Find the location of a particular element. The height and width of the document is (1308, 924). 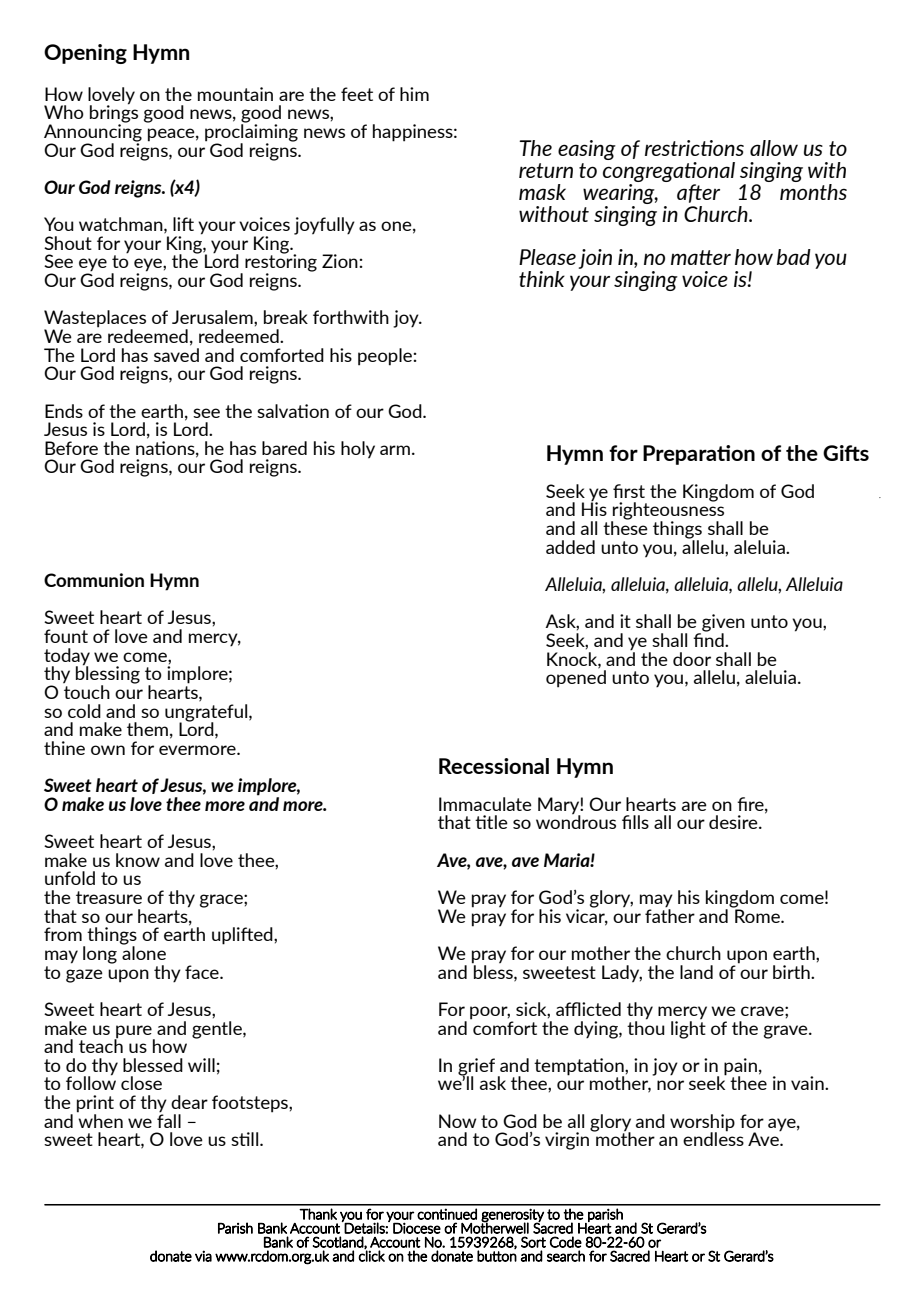

allow is located at coordinates (774, 148).
